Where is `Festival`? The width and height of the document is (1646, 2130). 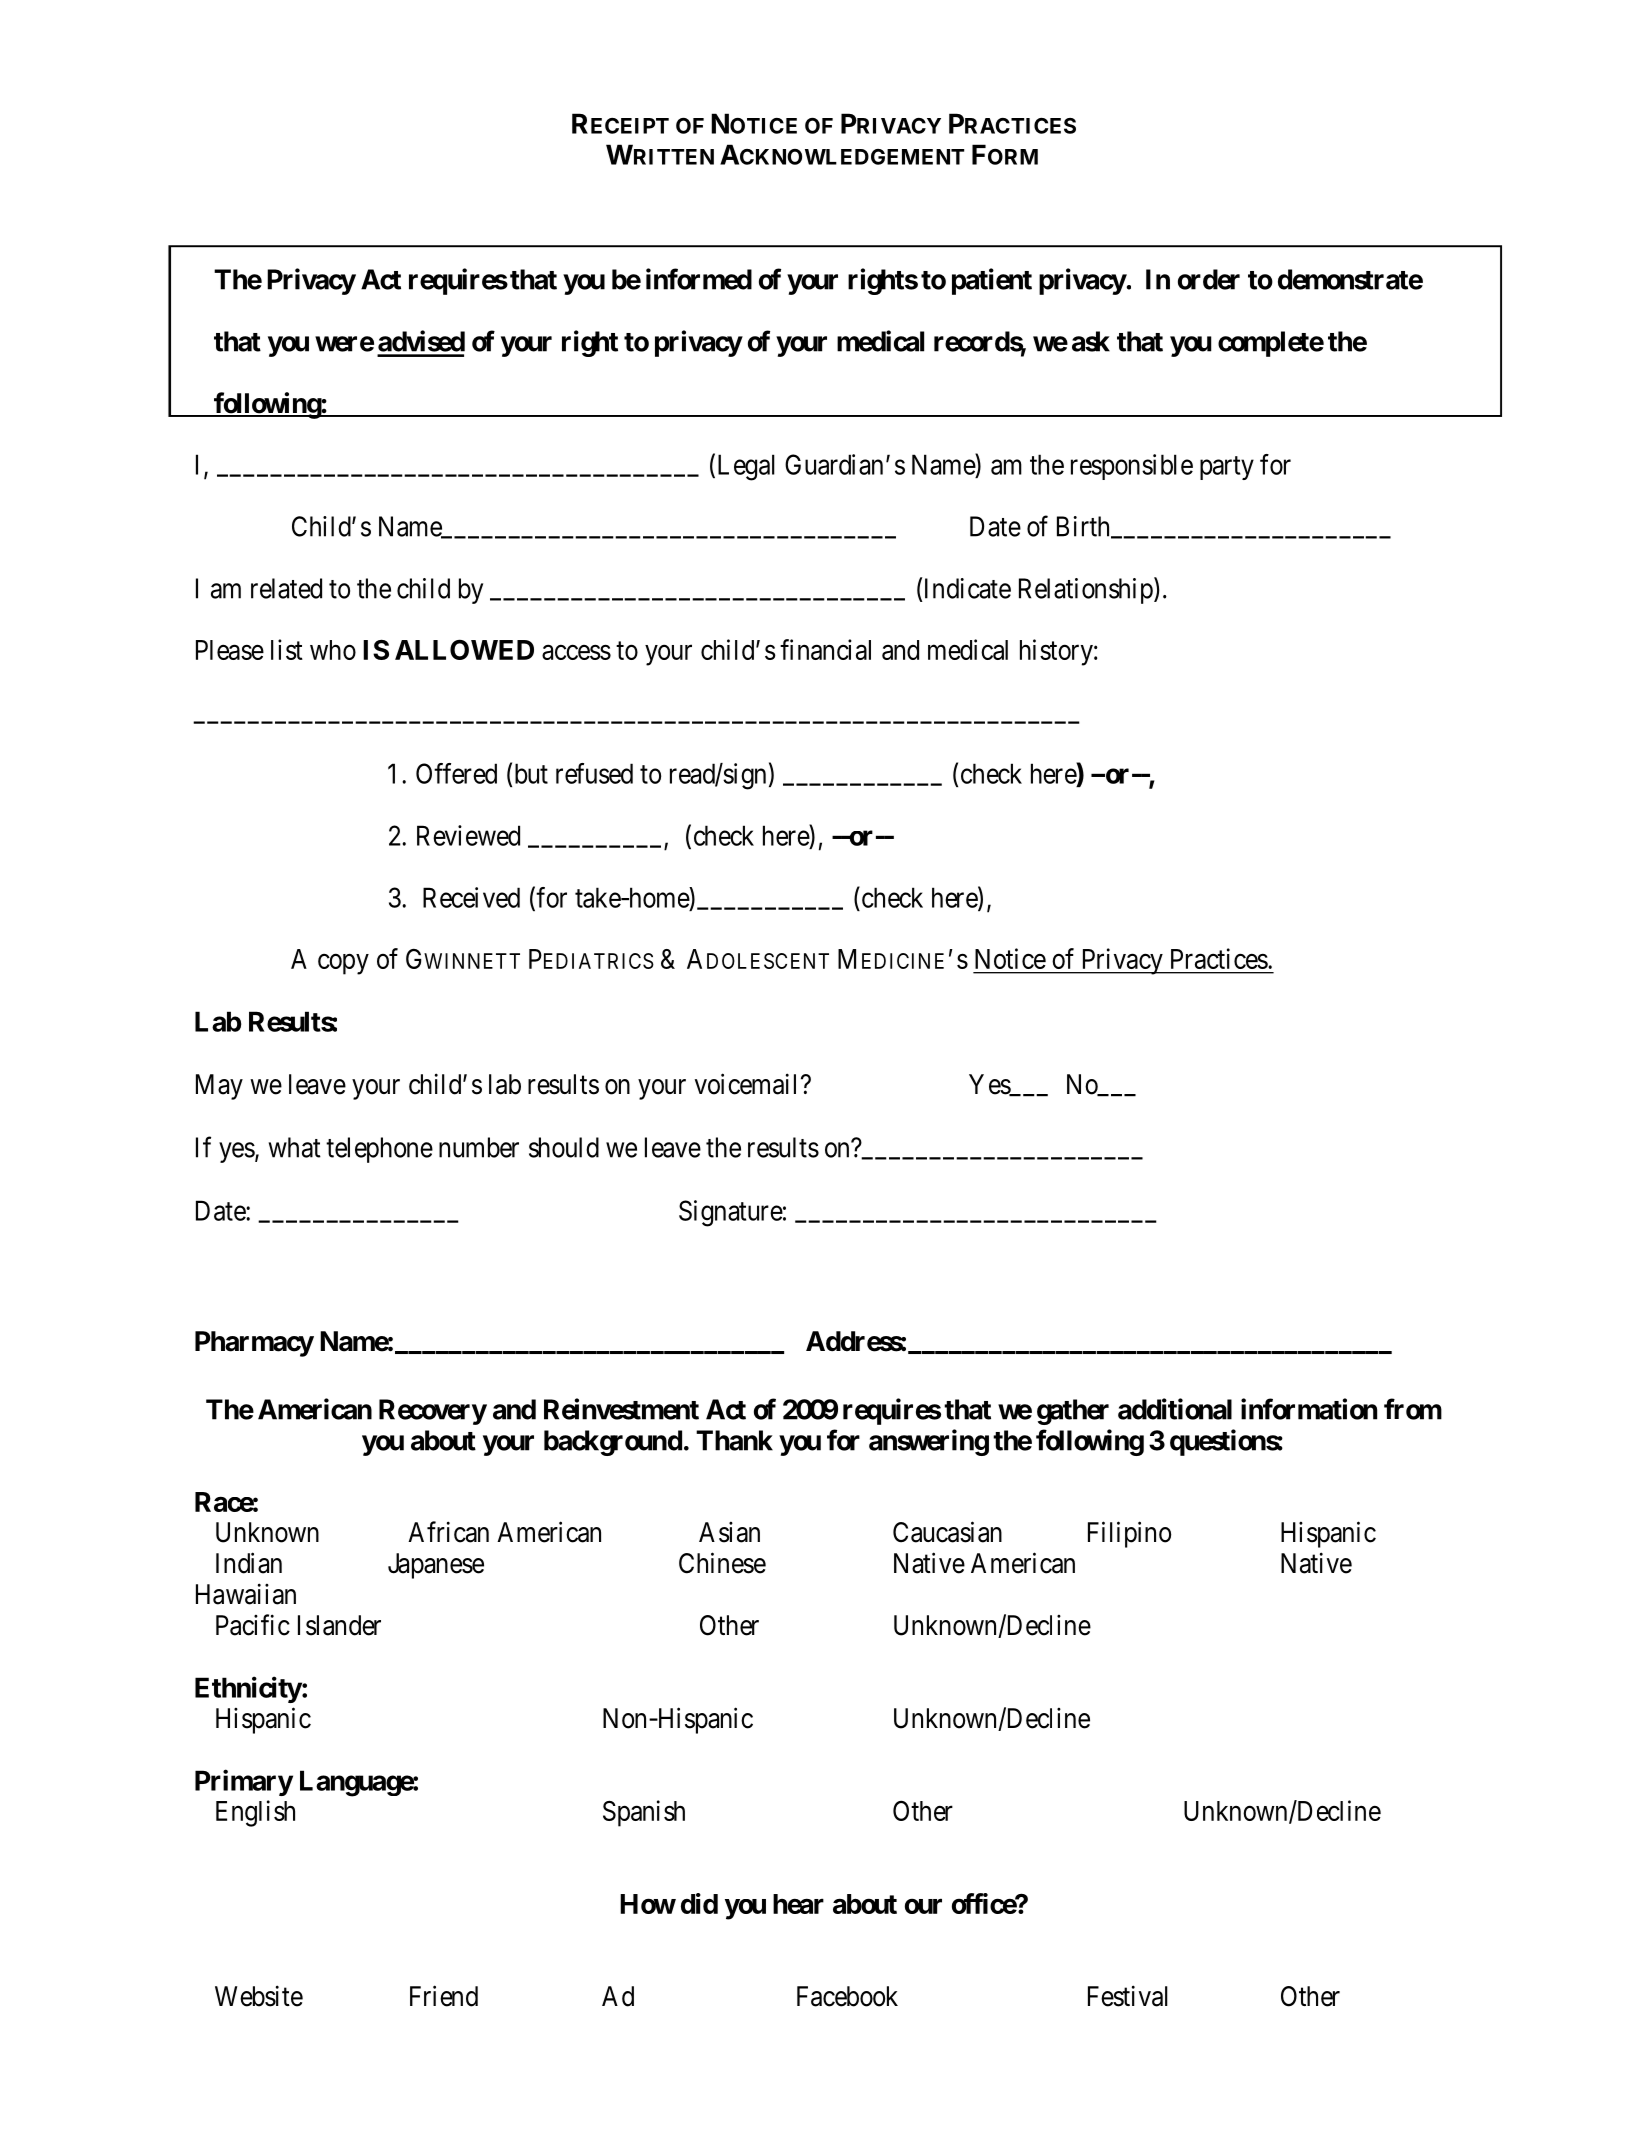 Festival is located at coordinates (1128, 1996).
